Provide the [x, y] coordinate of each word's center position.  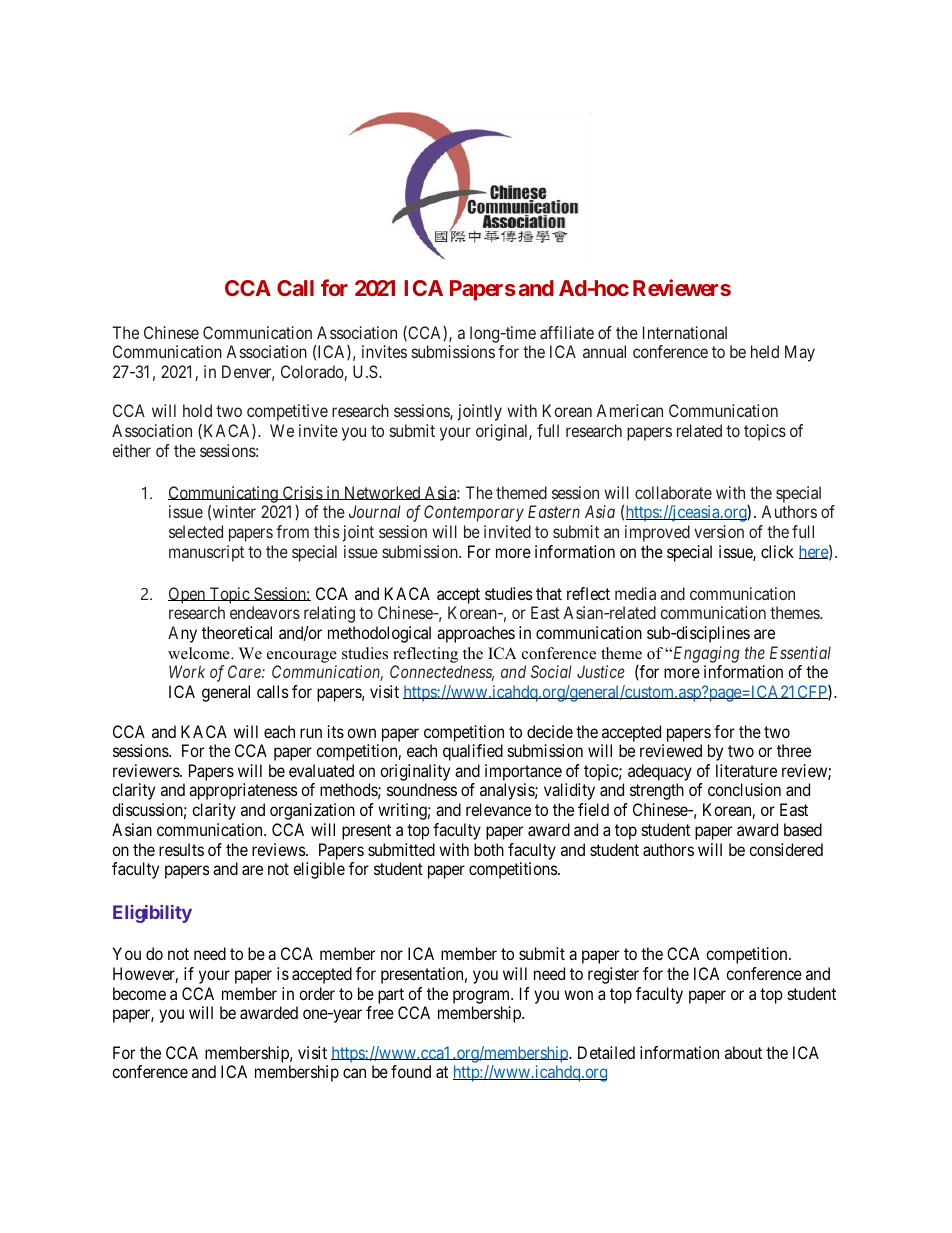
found [411, 1071]
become [139, 993]
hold [197, 410]
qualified [473, 752]
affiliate [567, 332]
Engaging [705, 654]
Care [245, 671]
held [765, 351]
